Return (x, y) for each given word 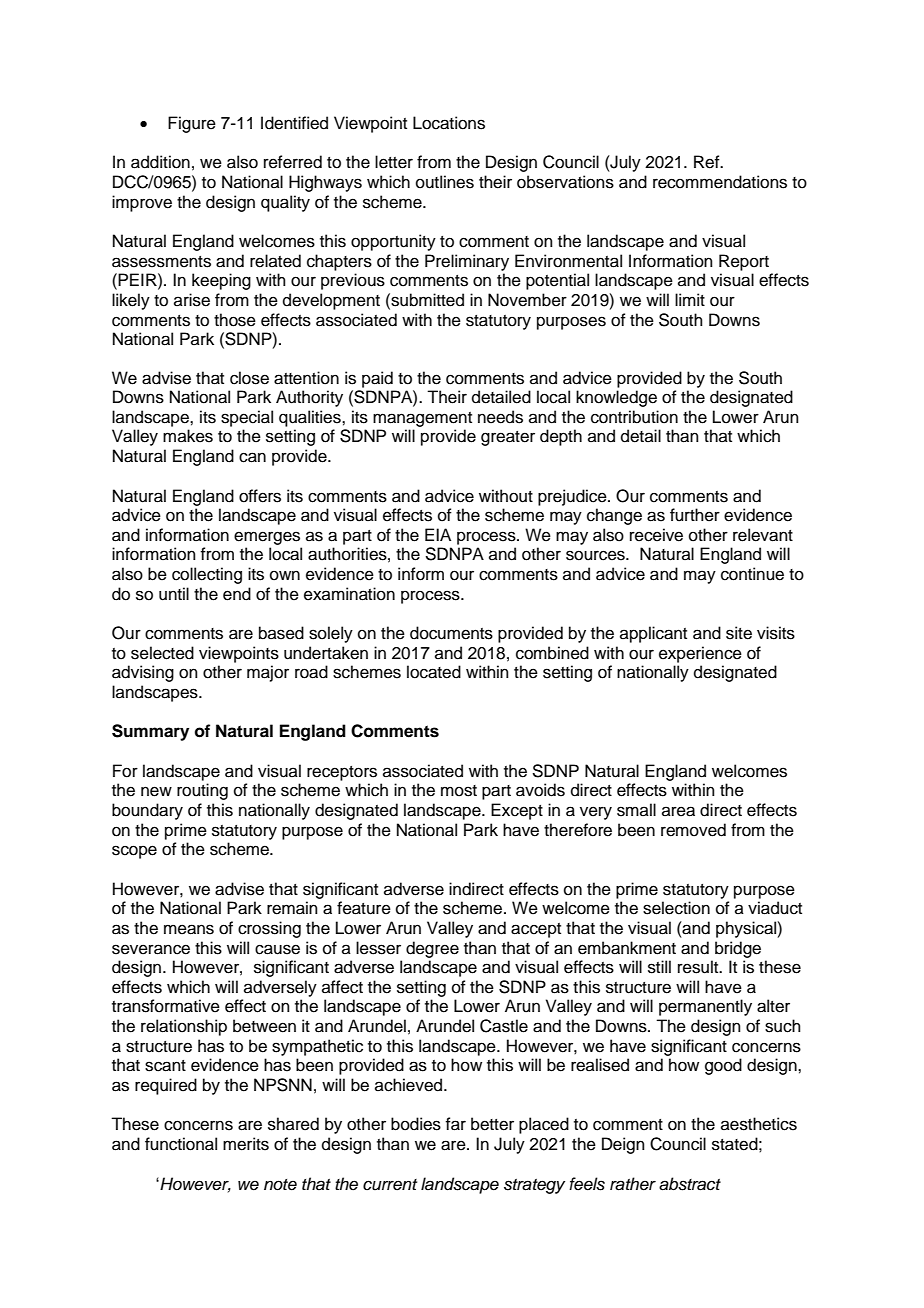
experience (700, 654)
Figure (192, 124)
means (189, 929)
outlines (445, 182)
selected (162, 653)
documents (451, 633)
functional (181, 1144)
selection (676, 908)
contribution (634, 417)
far (455, 1124)
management (422, 419)
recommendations (720, 182)
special (247, 418)
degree (432, 949)
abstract (690, 1184)
